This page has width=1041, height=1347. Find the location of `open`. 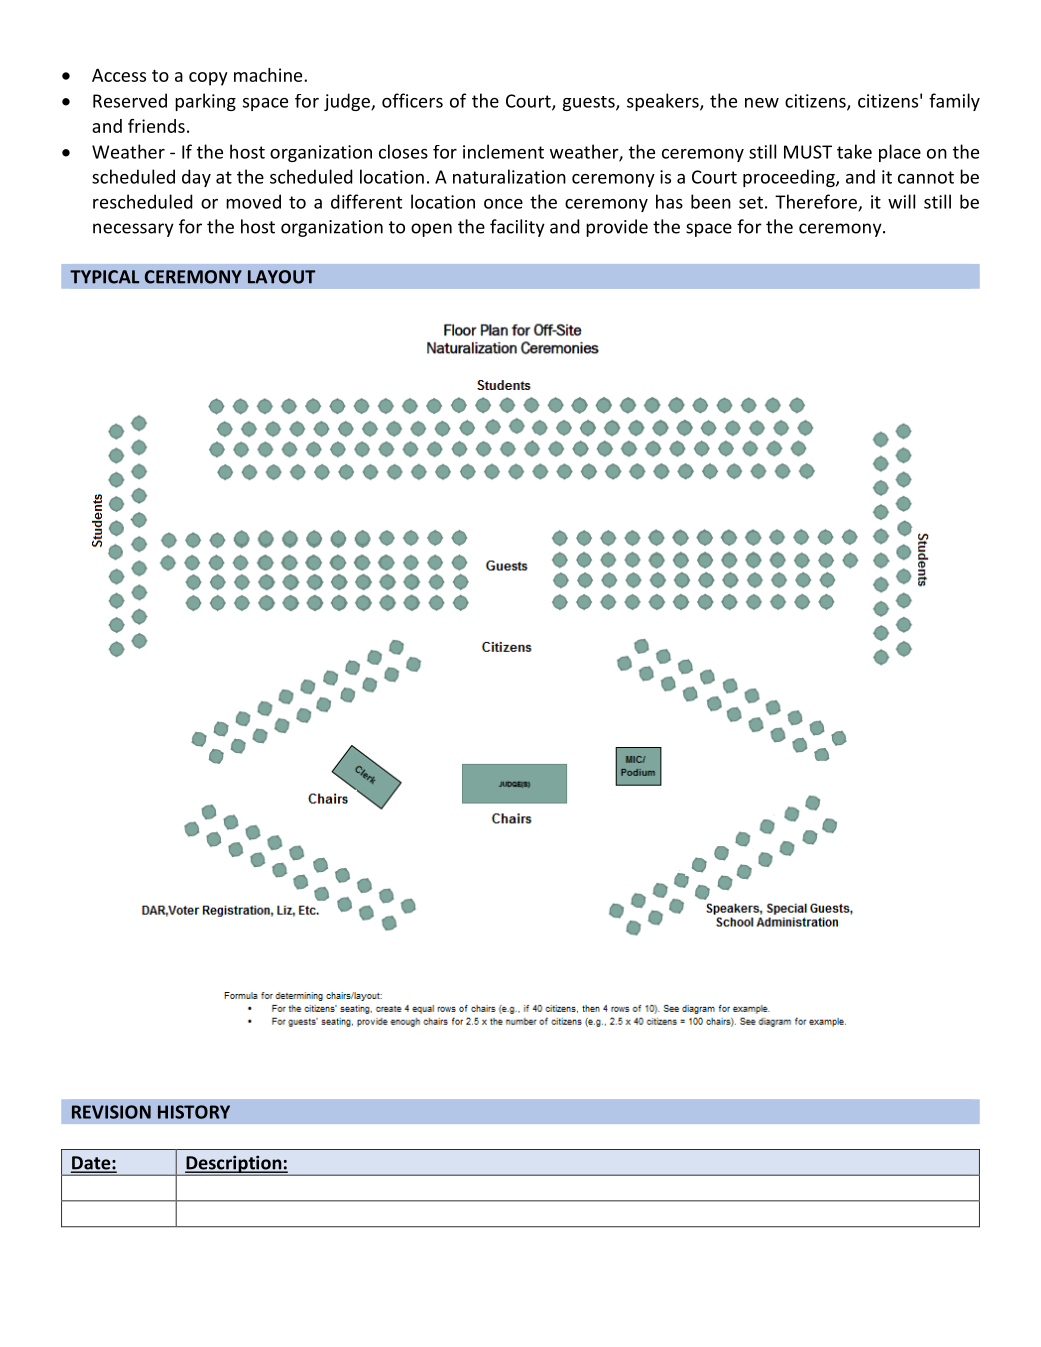

open is located at coordinates (431, 230).
